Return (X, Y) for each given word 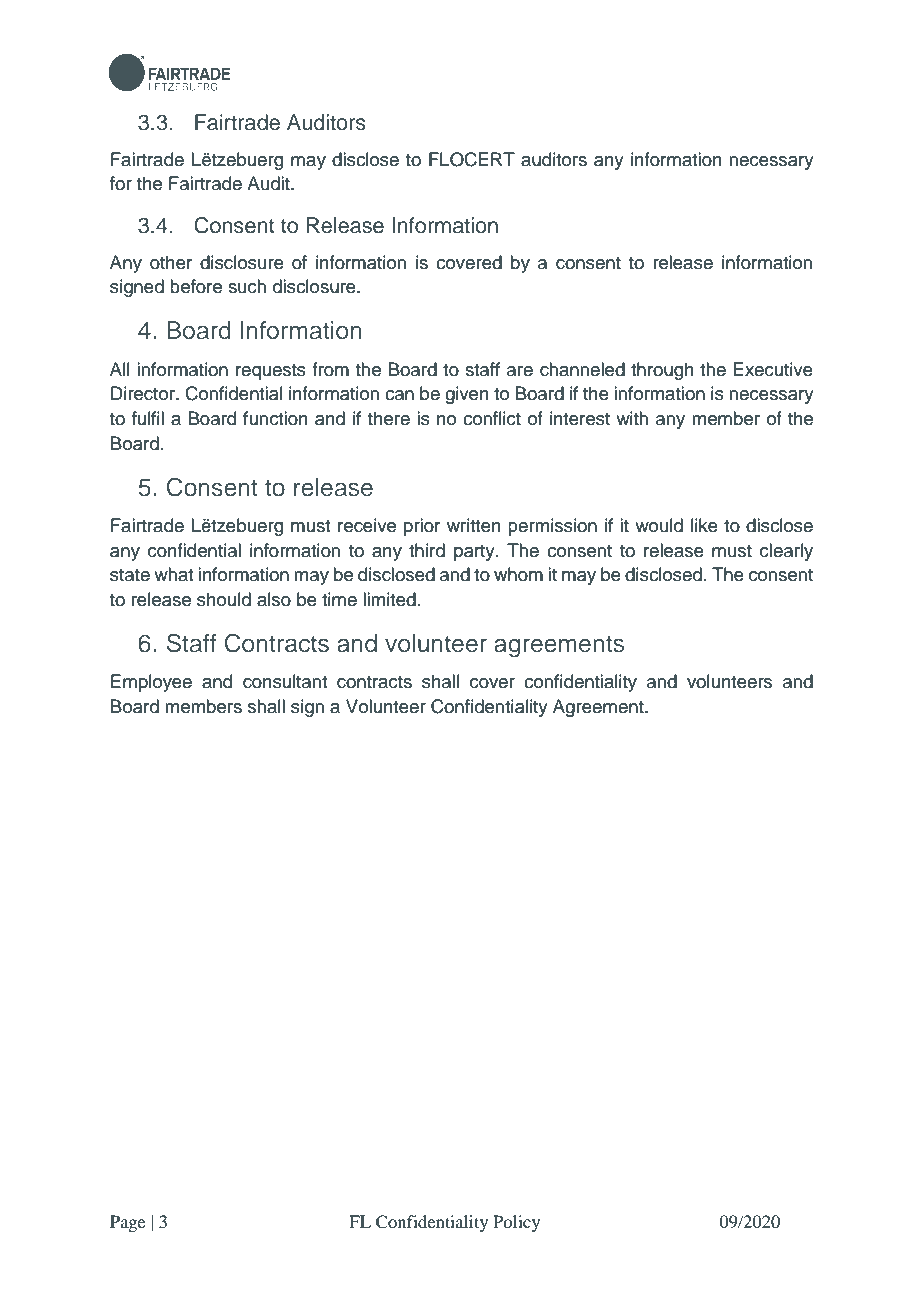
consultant (285, 681)
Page (127, 1223)
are (520, 371)
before (196, 286)
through (662, 371)
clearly (786, 552)
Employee (151, 683)
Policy (516, 1223)
